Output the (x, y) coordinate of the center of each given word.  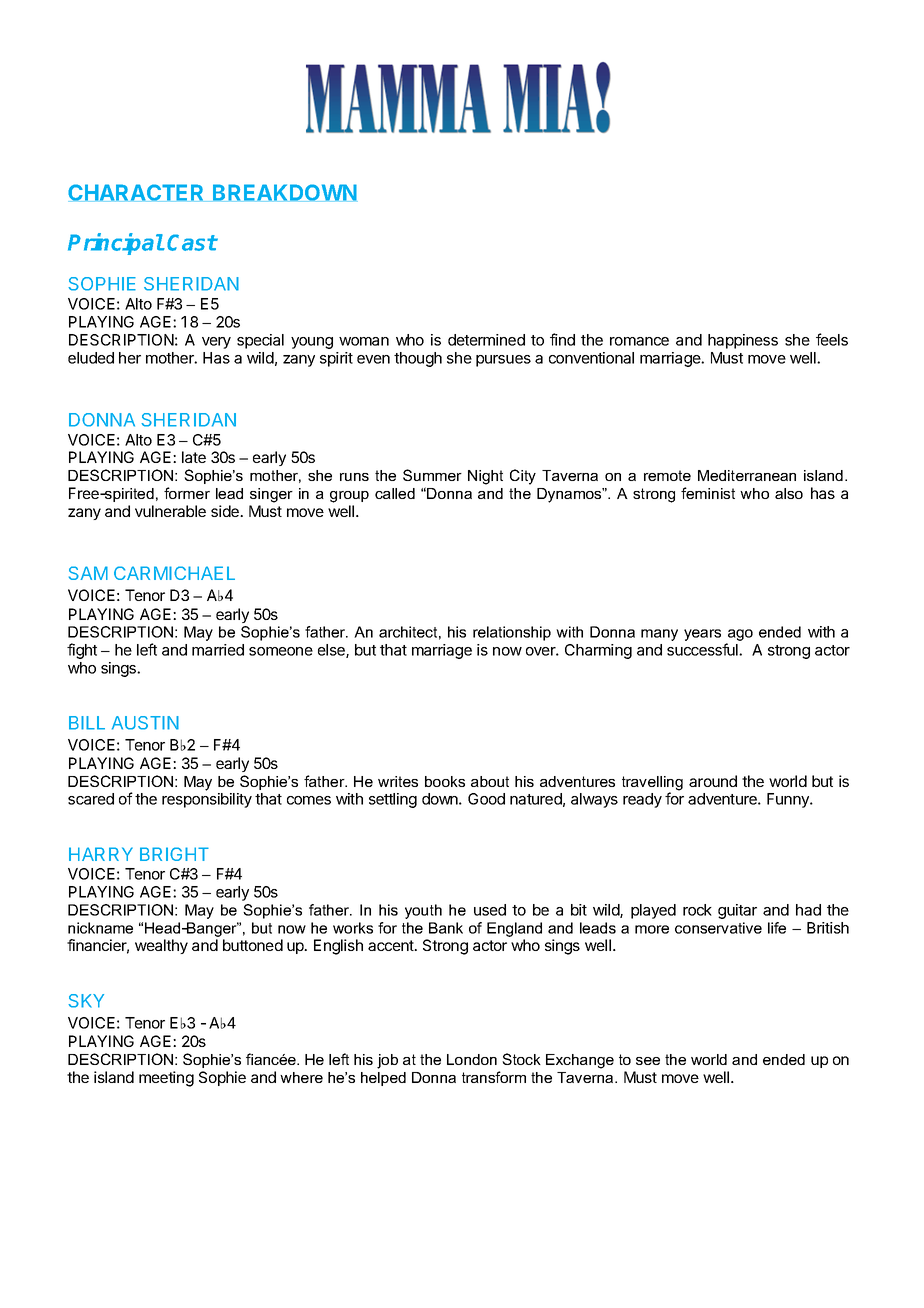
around (713, 781)
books (445, 781)
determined (486, 340)
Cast (192, 242)
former (187, 493)
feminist (708, 493)
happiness (743, 341)
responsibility (207, 800)
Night (485, 477)
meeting (166, 1079)
